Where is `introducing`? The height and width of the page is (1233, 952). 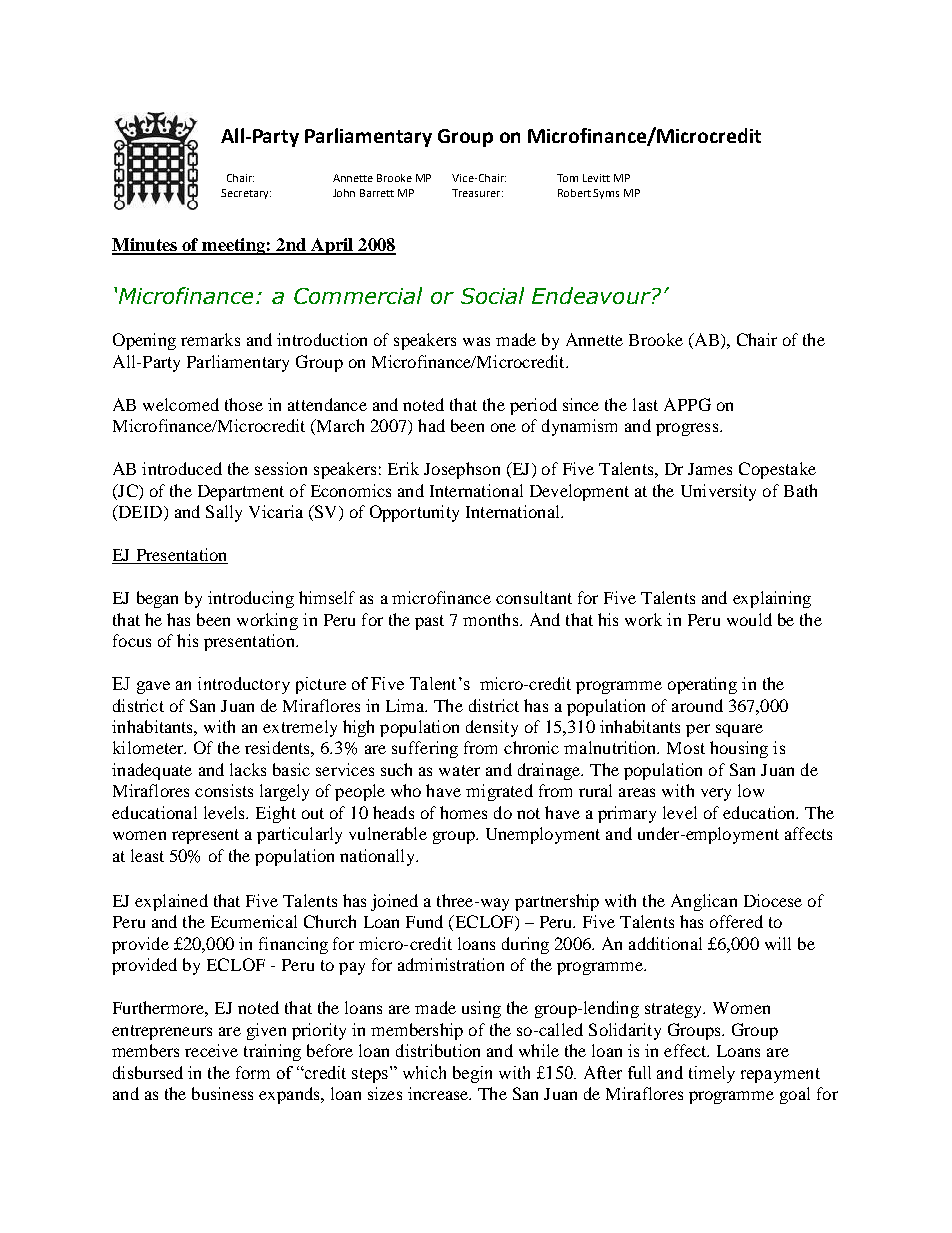
introducing is located at coordinates (251, 599).
